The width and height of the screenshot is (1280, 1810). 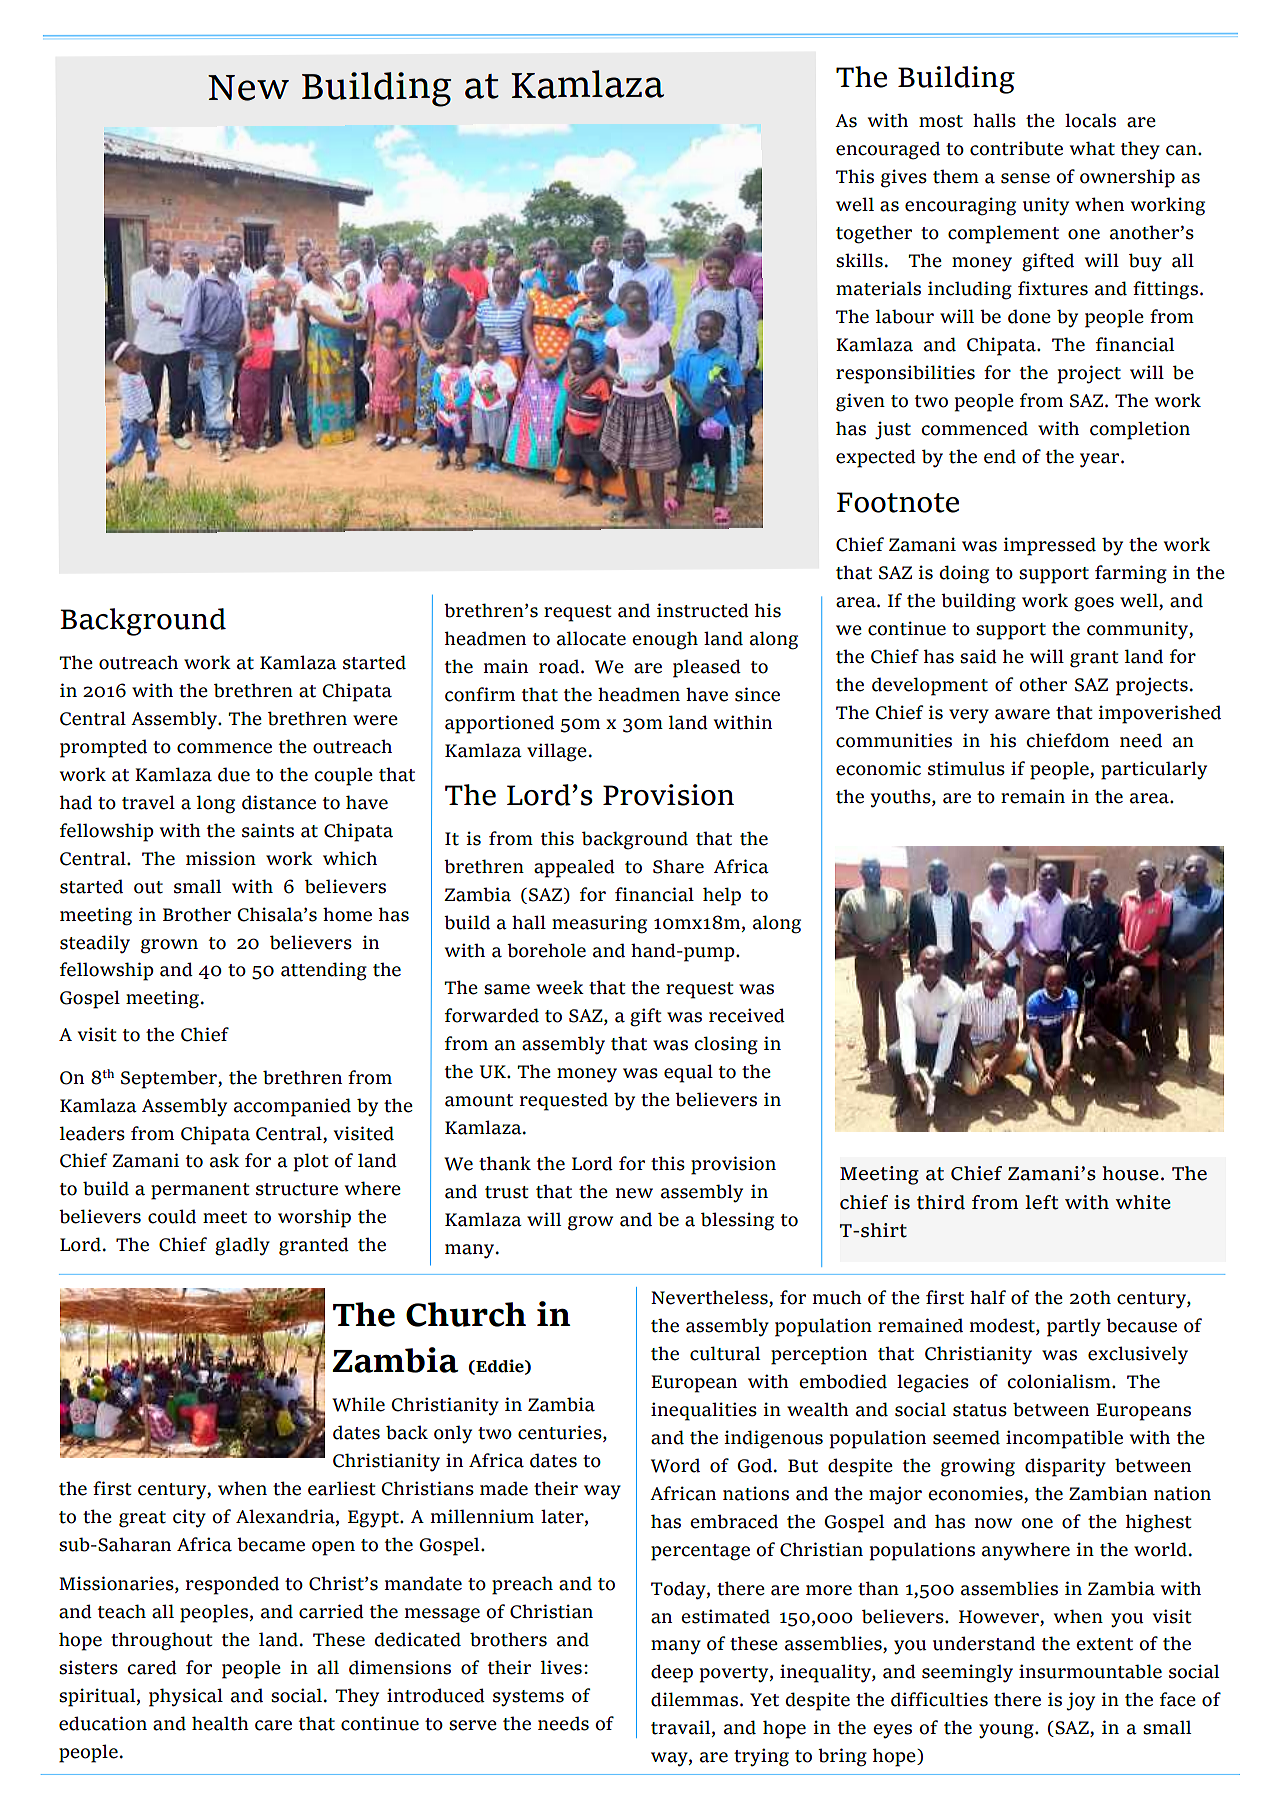 I want to click on enough, so click(x=665, y=640).
